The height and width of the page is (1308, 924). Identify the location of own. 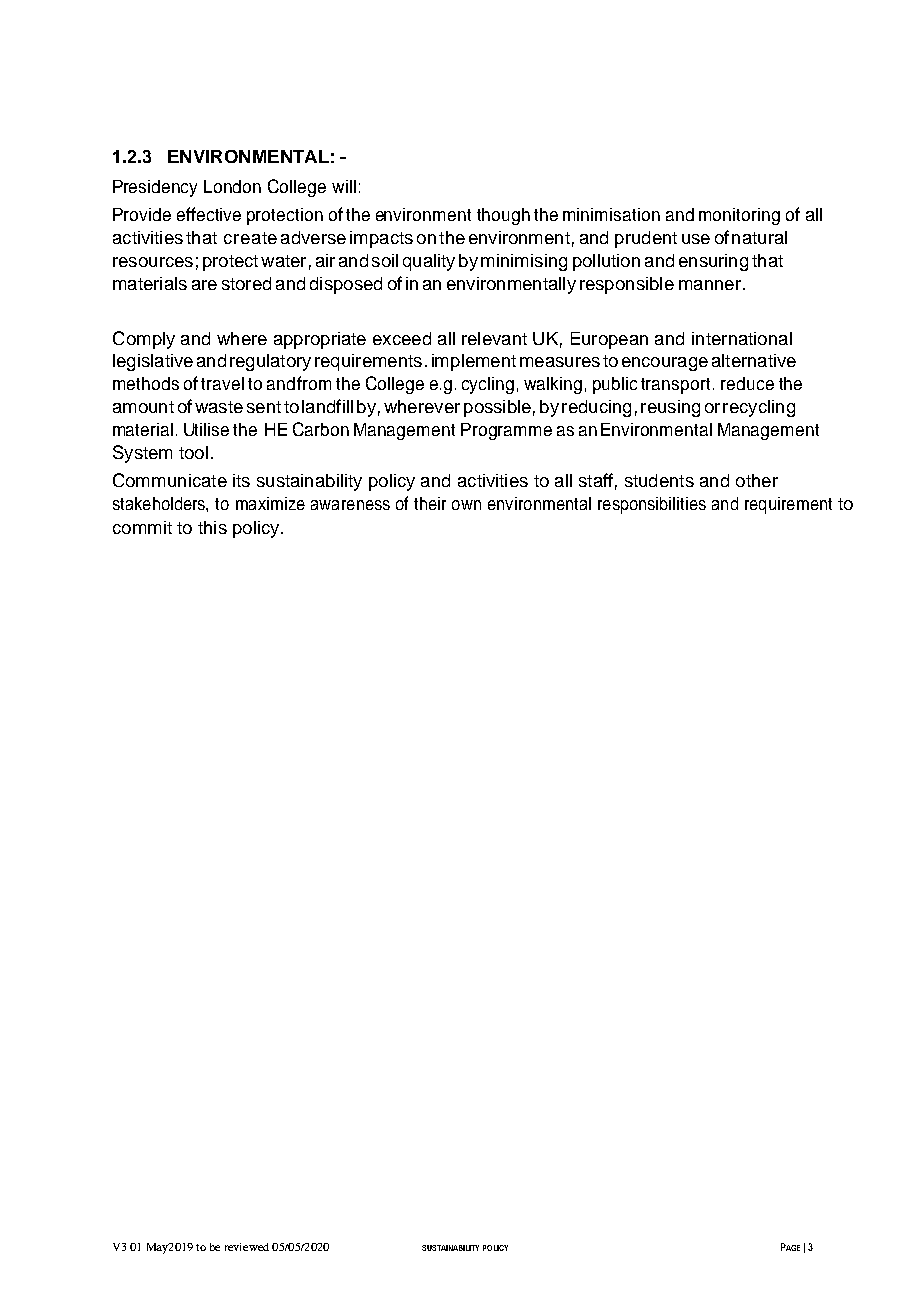
(466, 505).
